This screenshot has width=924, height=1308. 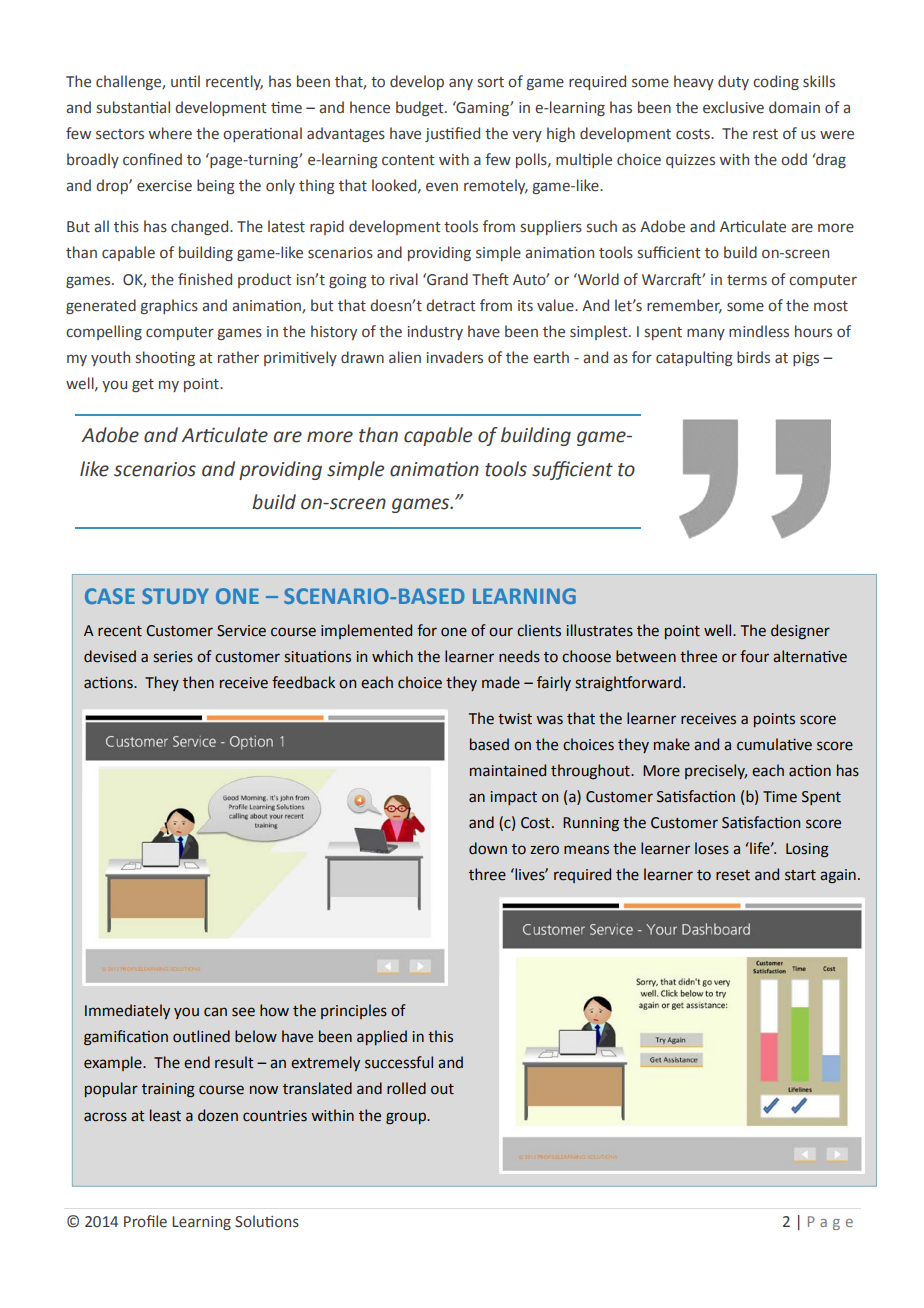 I want to click on reset, so click(x=733, y=875).
